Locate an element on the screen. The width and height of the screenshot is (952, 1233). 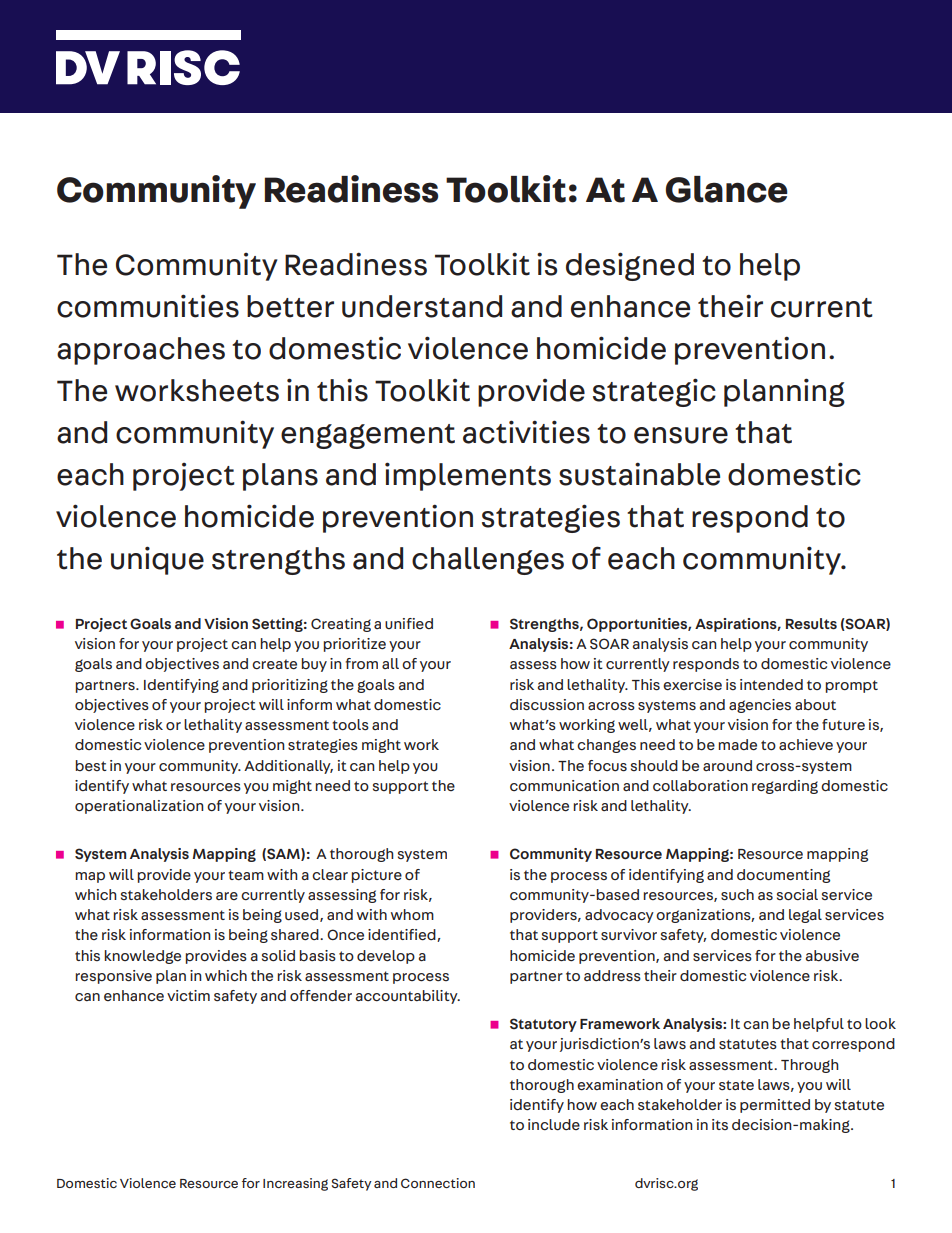
challenges is located at coordinates (488, 561).
